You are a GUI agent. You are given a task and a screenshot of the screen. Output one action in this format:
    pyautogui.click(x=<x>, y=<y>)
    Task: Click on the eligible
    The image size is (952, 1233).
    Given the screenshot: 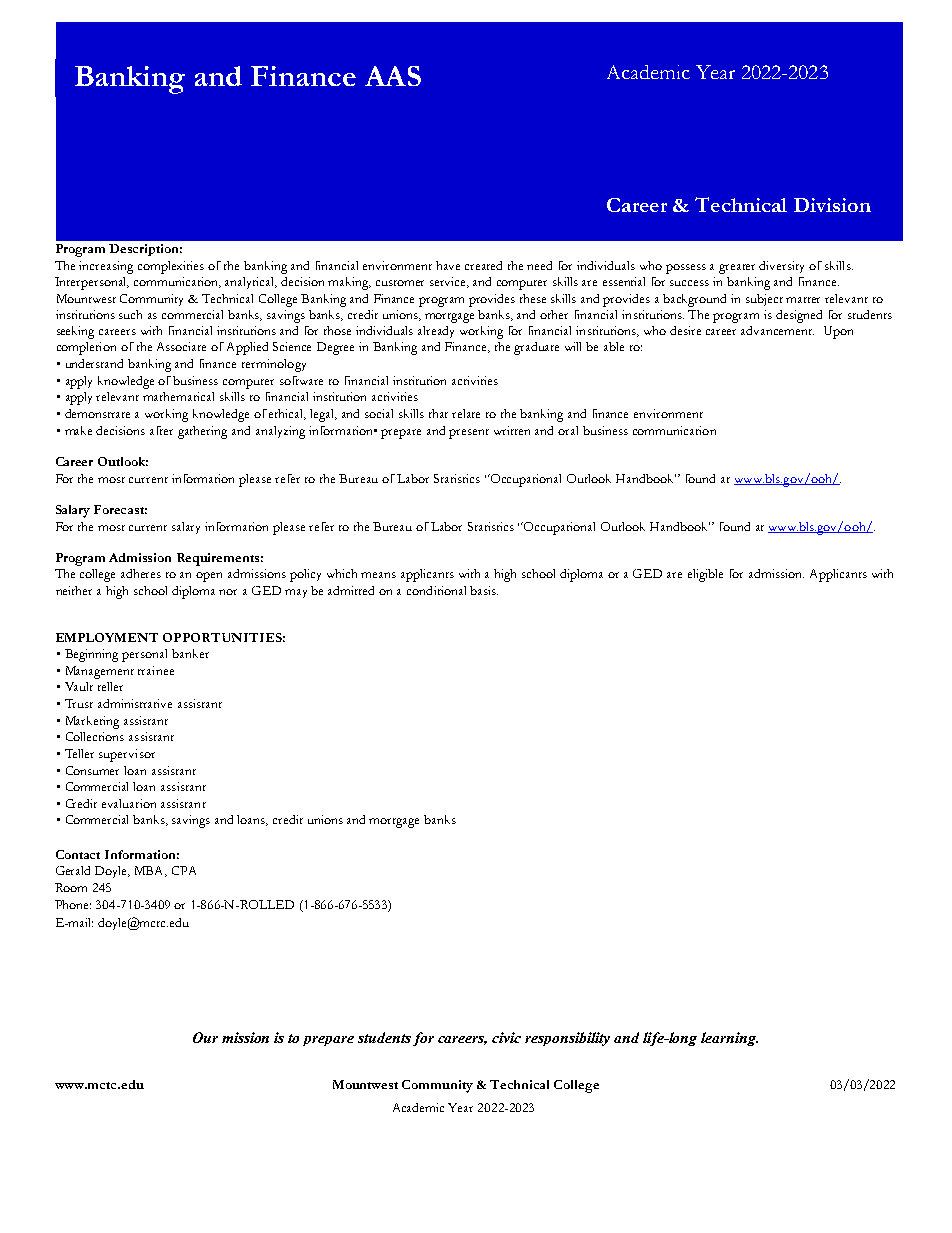 What is the action you would take?
    pyautogui.click(x=705, y=575)
